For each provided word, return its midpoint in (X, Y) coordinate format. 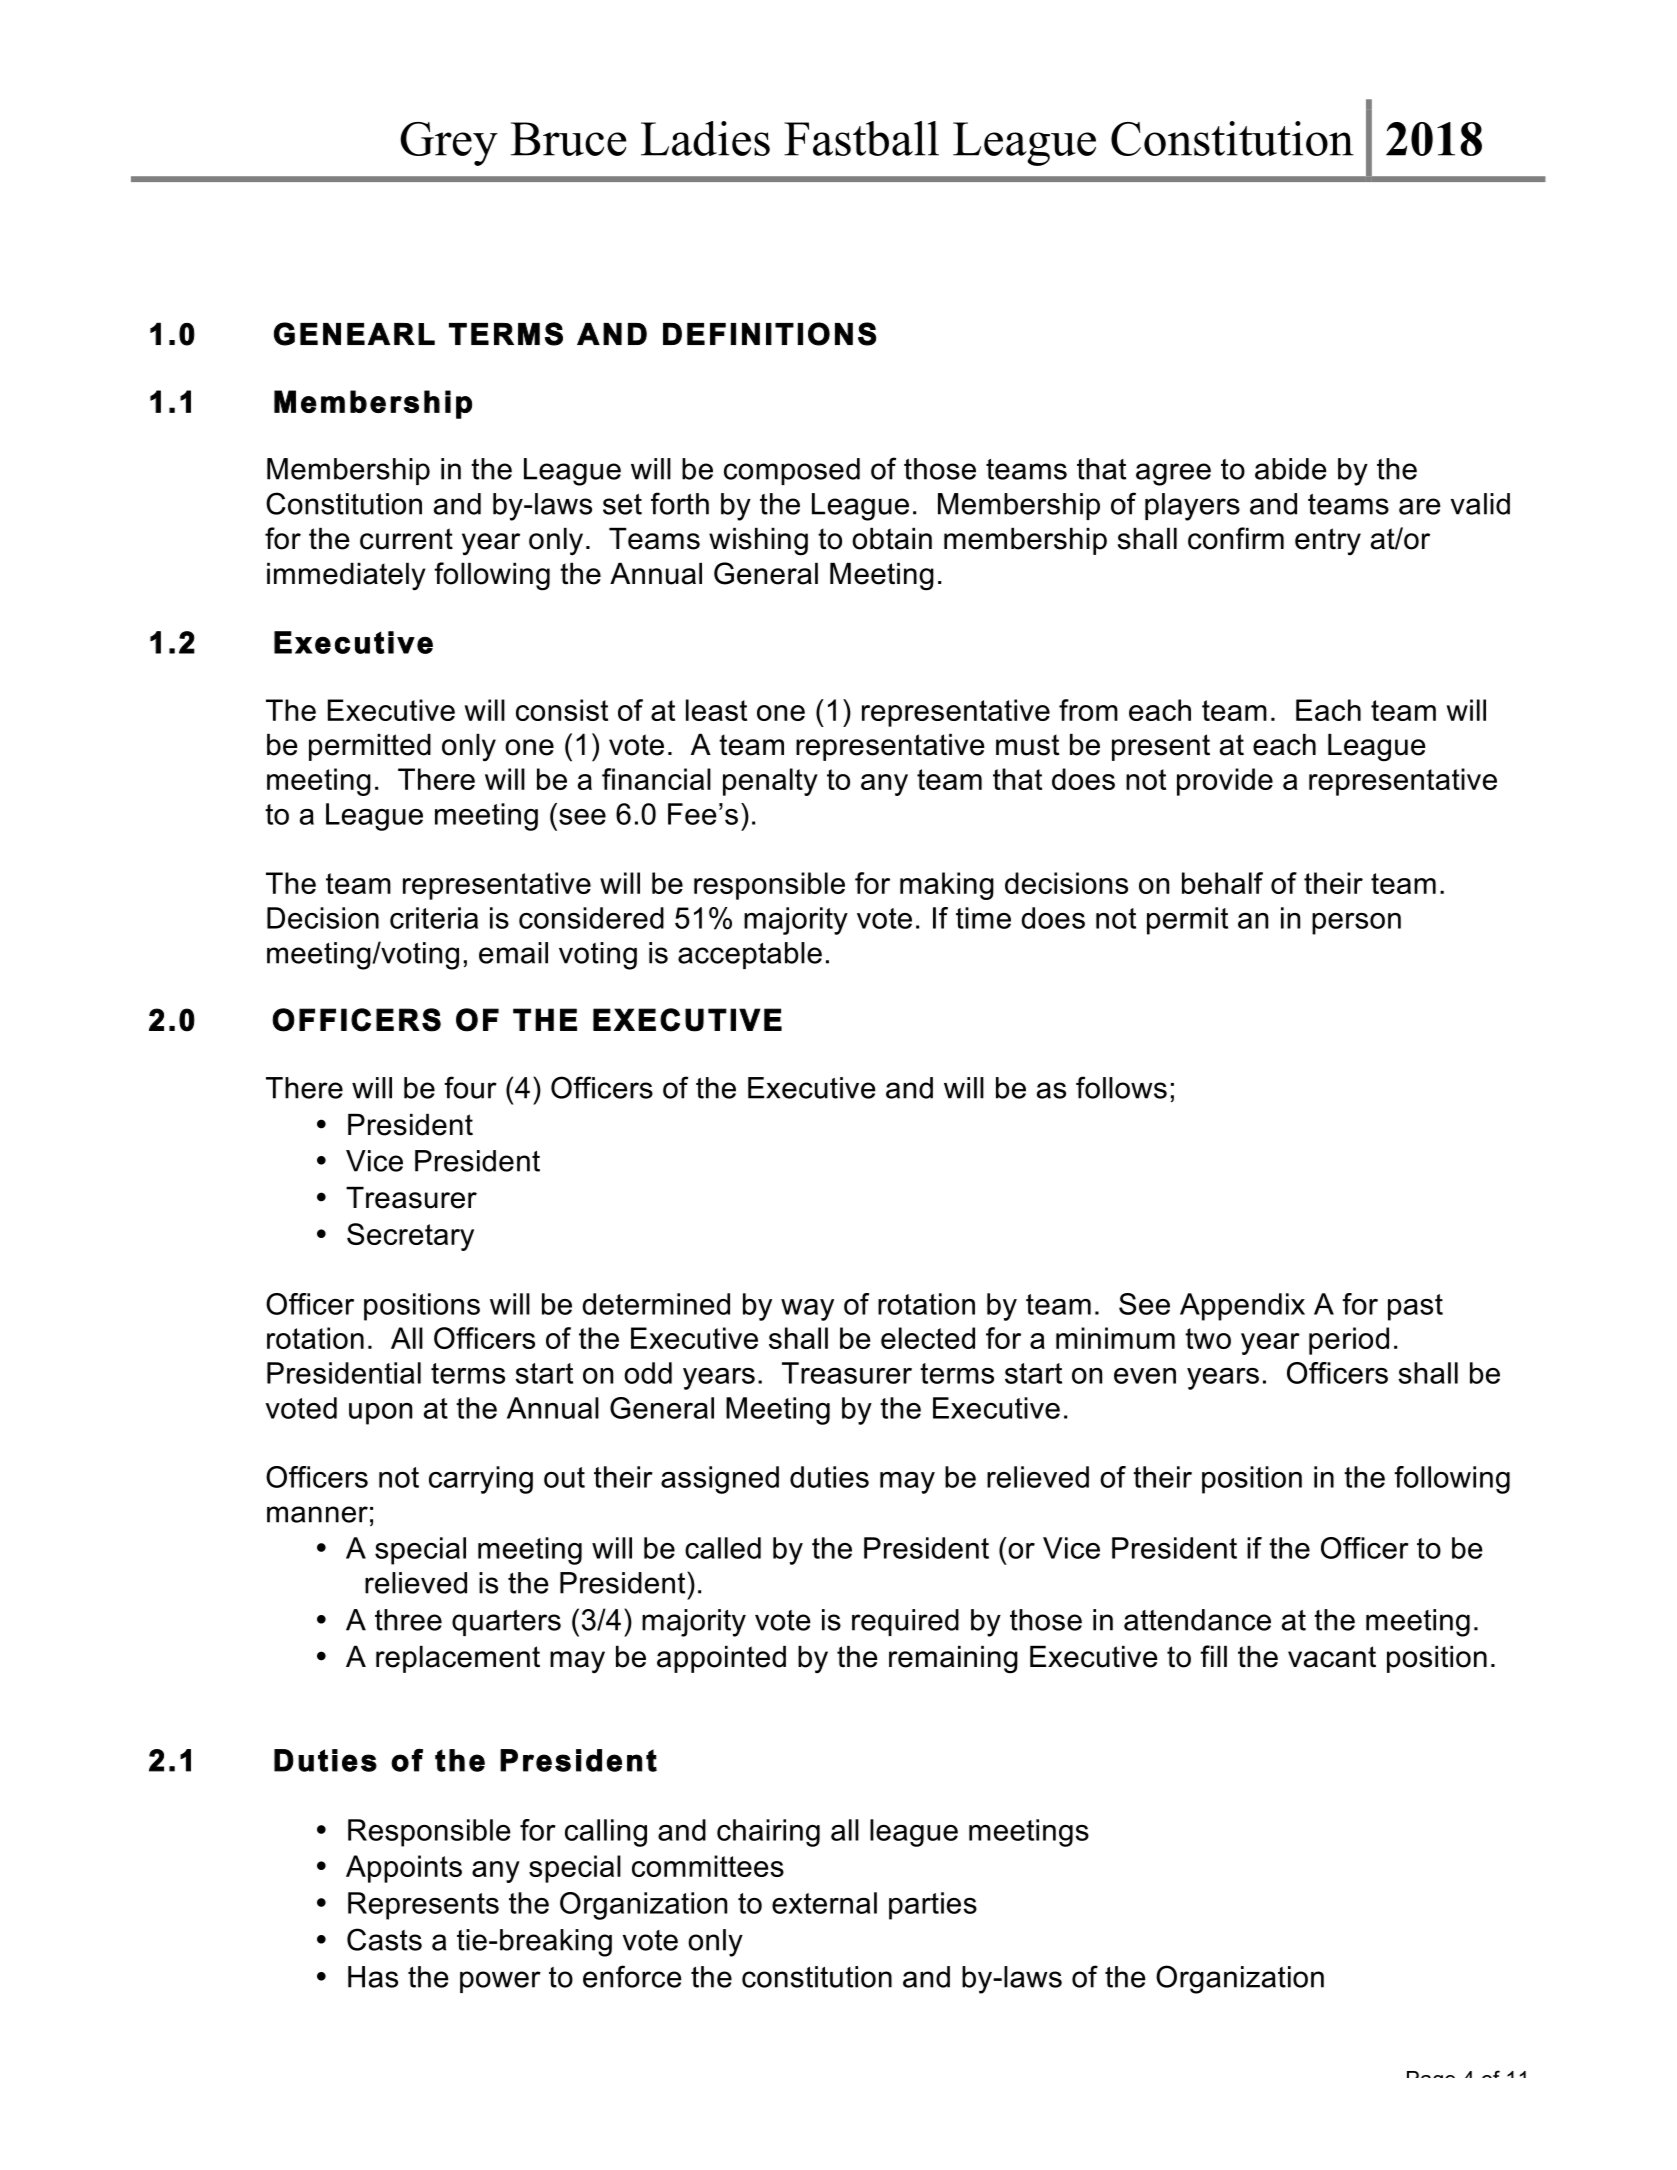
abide (1291, 469)
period (1349, 1341)
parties (933, 1906)
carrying (481, 1480)
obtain (892, 539)
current (406, 539)
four (470, 1087)
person (1356, 924)
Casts (384, 1939)
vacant (1332, 1657)
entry (1328, 542)
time (983, 918)
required (905, 1622)
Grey (449, 144)
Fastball (861, 138)
